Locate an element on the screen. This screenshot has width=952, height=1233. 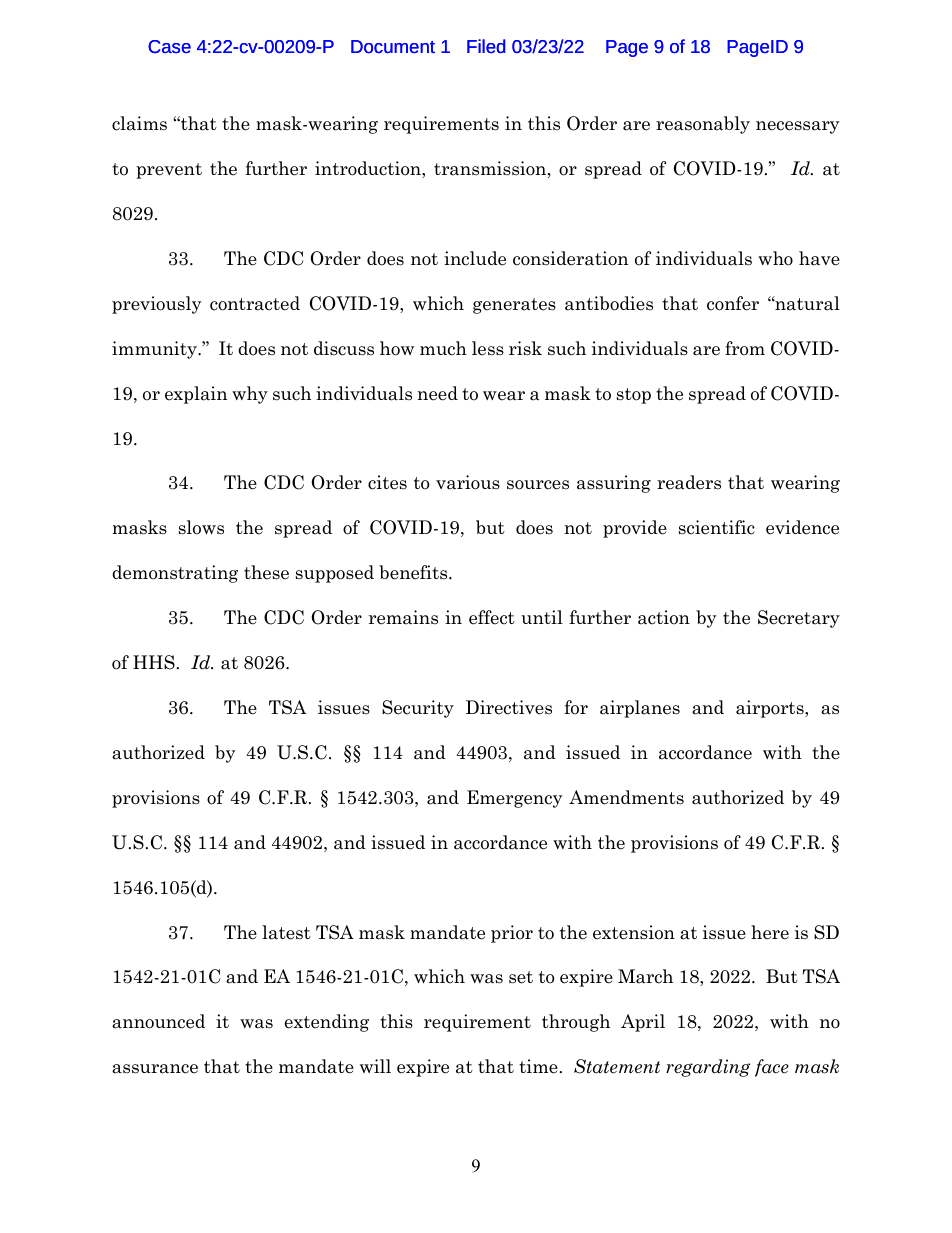
reasonably is located at coordinates (703, 125).
